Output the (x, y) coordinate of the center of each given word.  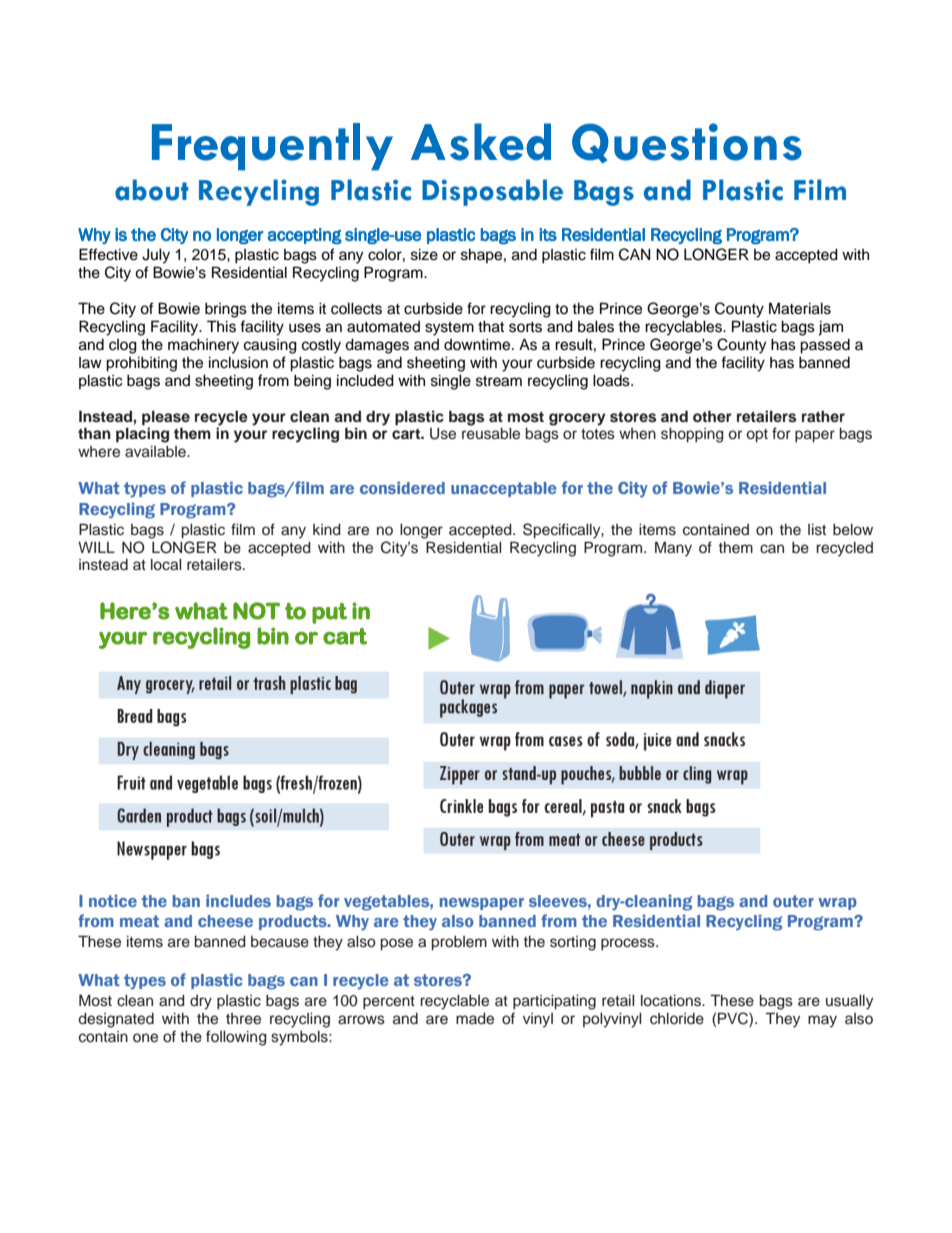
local (166, 564)
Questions (687, 143)
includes (238, 900)
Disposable (492, 192)
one (145, 1038)
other (712, 416)
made (475, 1019)
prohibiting (141, 364)
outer (793, 901)
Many (673, 549)
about (152, 190)
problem (459, 943)
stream (499, 381)
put (329, 613)
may (822, 1021)
